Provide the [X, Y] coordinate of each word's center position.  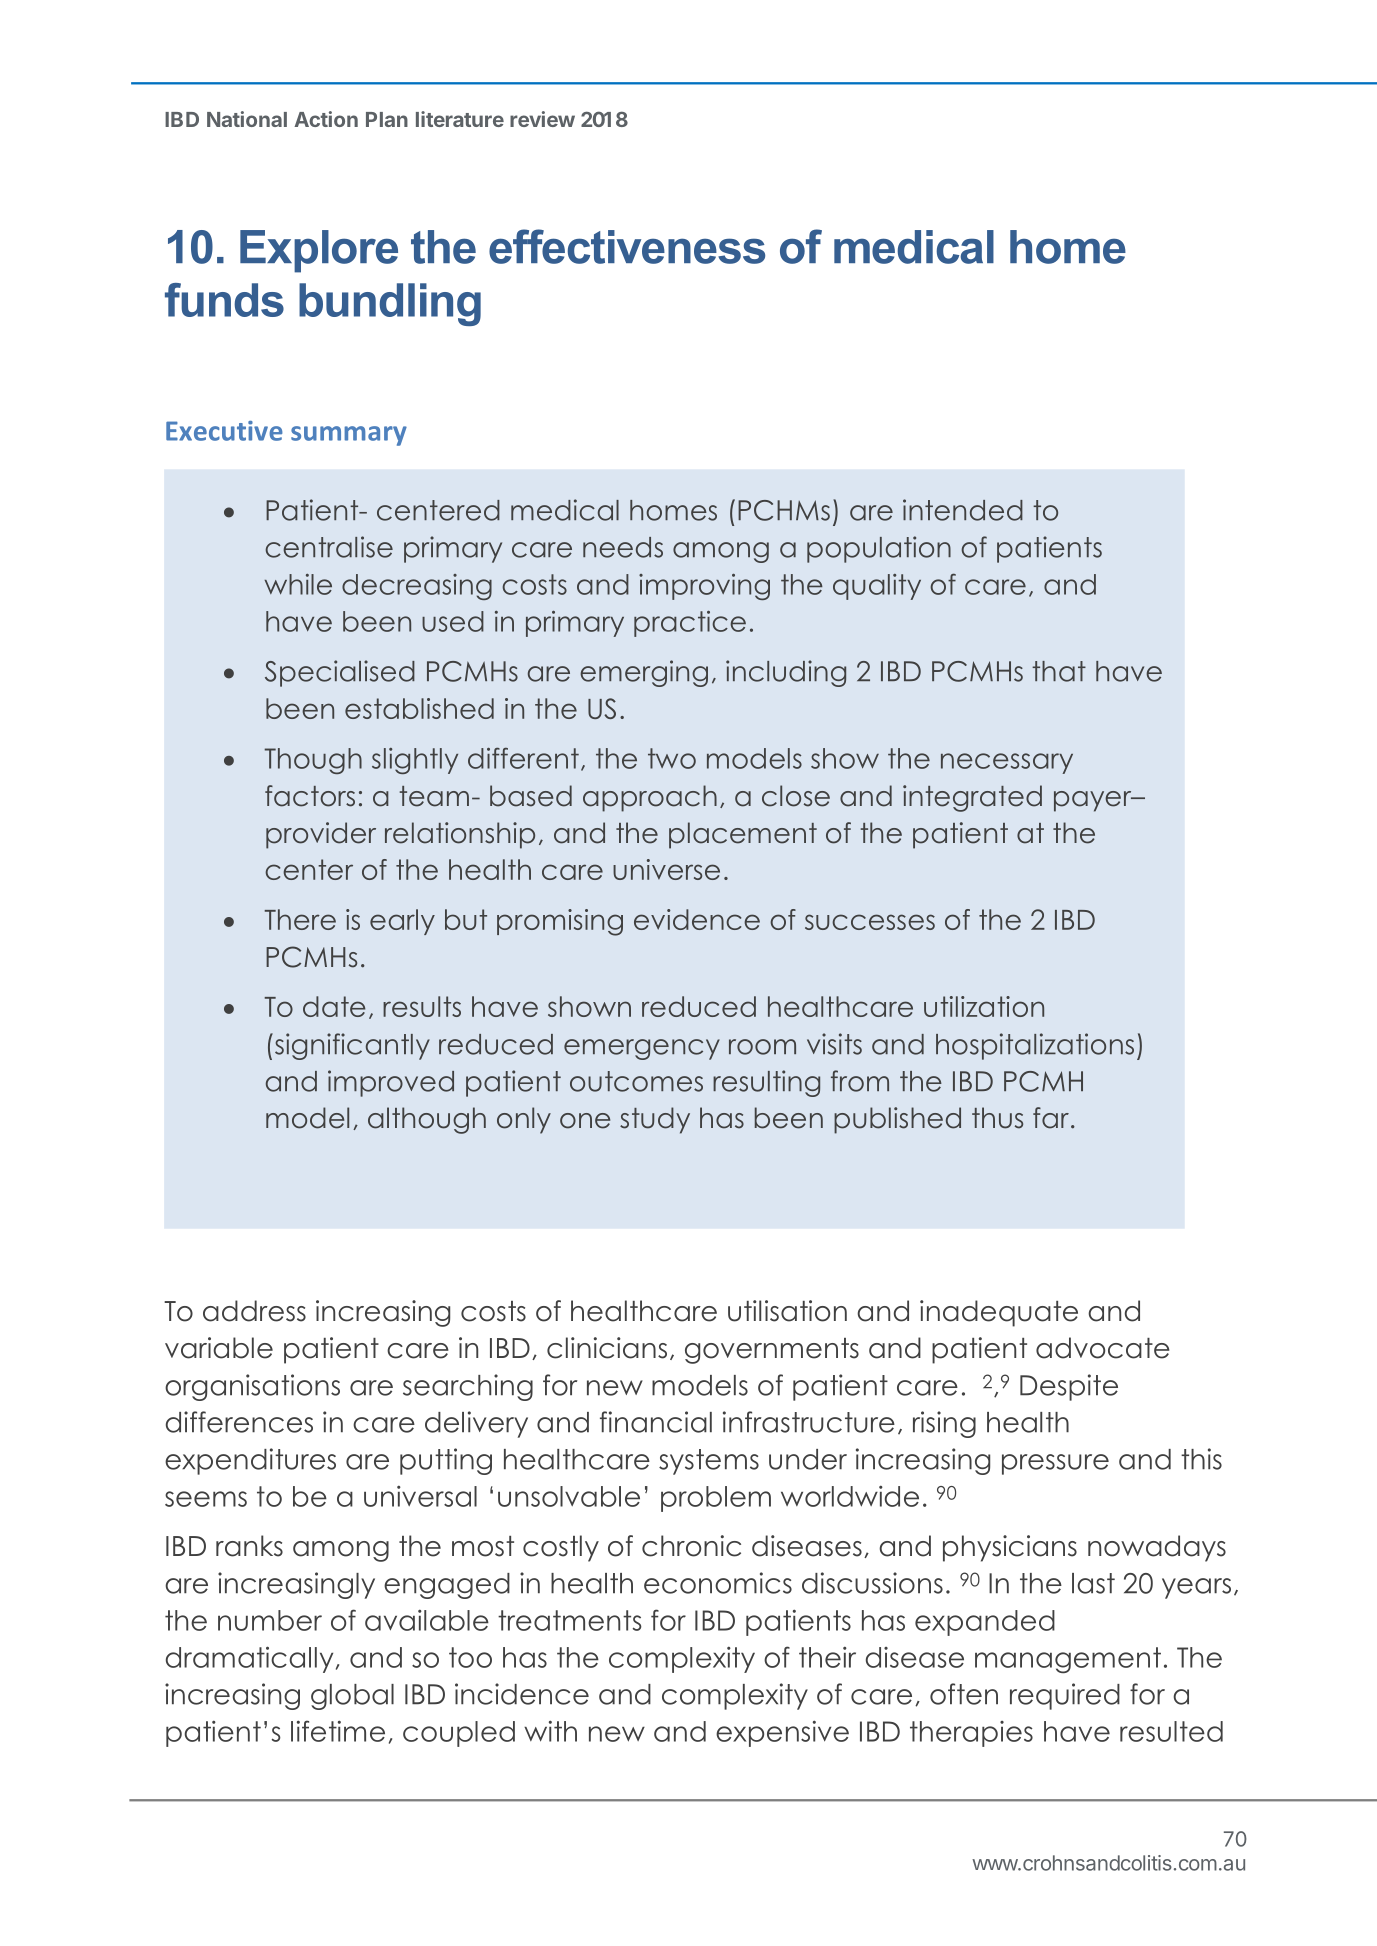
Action [326, 119]
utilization [984, 1006]
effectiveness [627, 246]
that [1059, 671]
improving [704, 587]
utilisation [787, 1311]
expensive [782, 1733]
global [352, 1697]
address [254, 1311]
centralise [329, 547]
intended [963, 510]
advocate [1103, 1348]
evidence [697, 919]
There [300, 919]
